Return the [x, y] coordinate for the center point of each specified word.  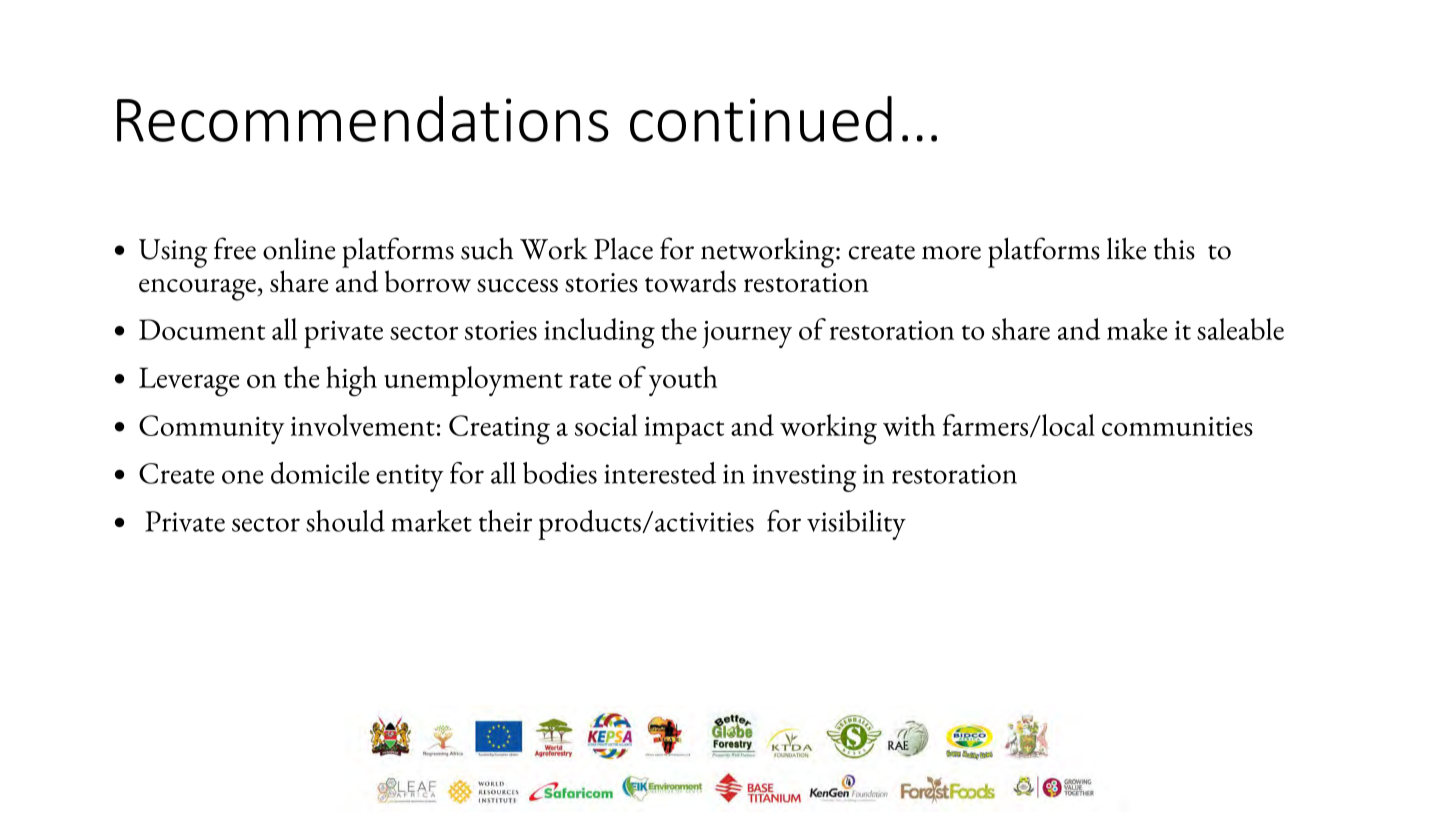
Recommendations [363, 119]
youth [683, 381]
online [299, 249]
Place [623, 248]
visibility [856, 525]
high [351, 381]
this [1174, 249]
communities [1177, 426]
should [345, 521]
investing [804, 478]
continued [761, 119]
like [1127, 248]
